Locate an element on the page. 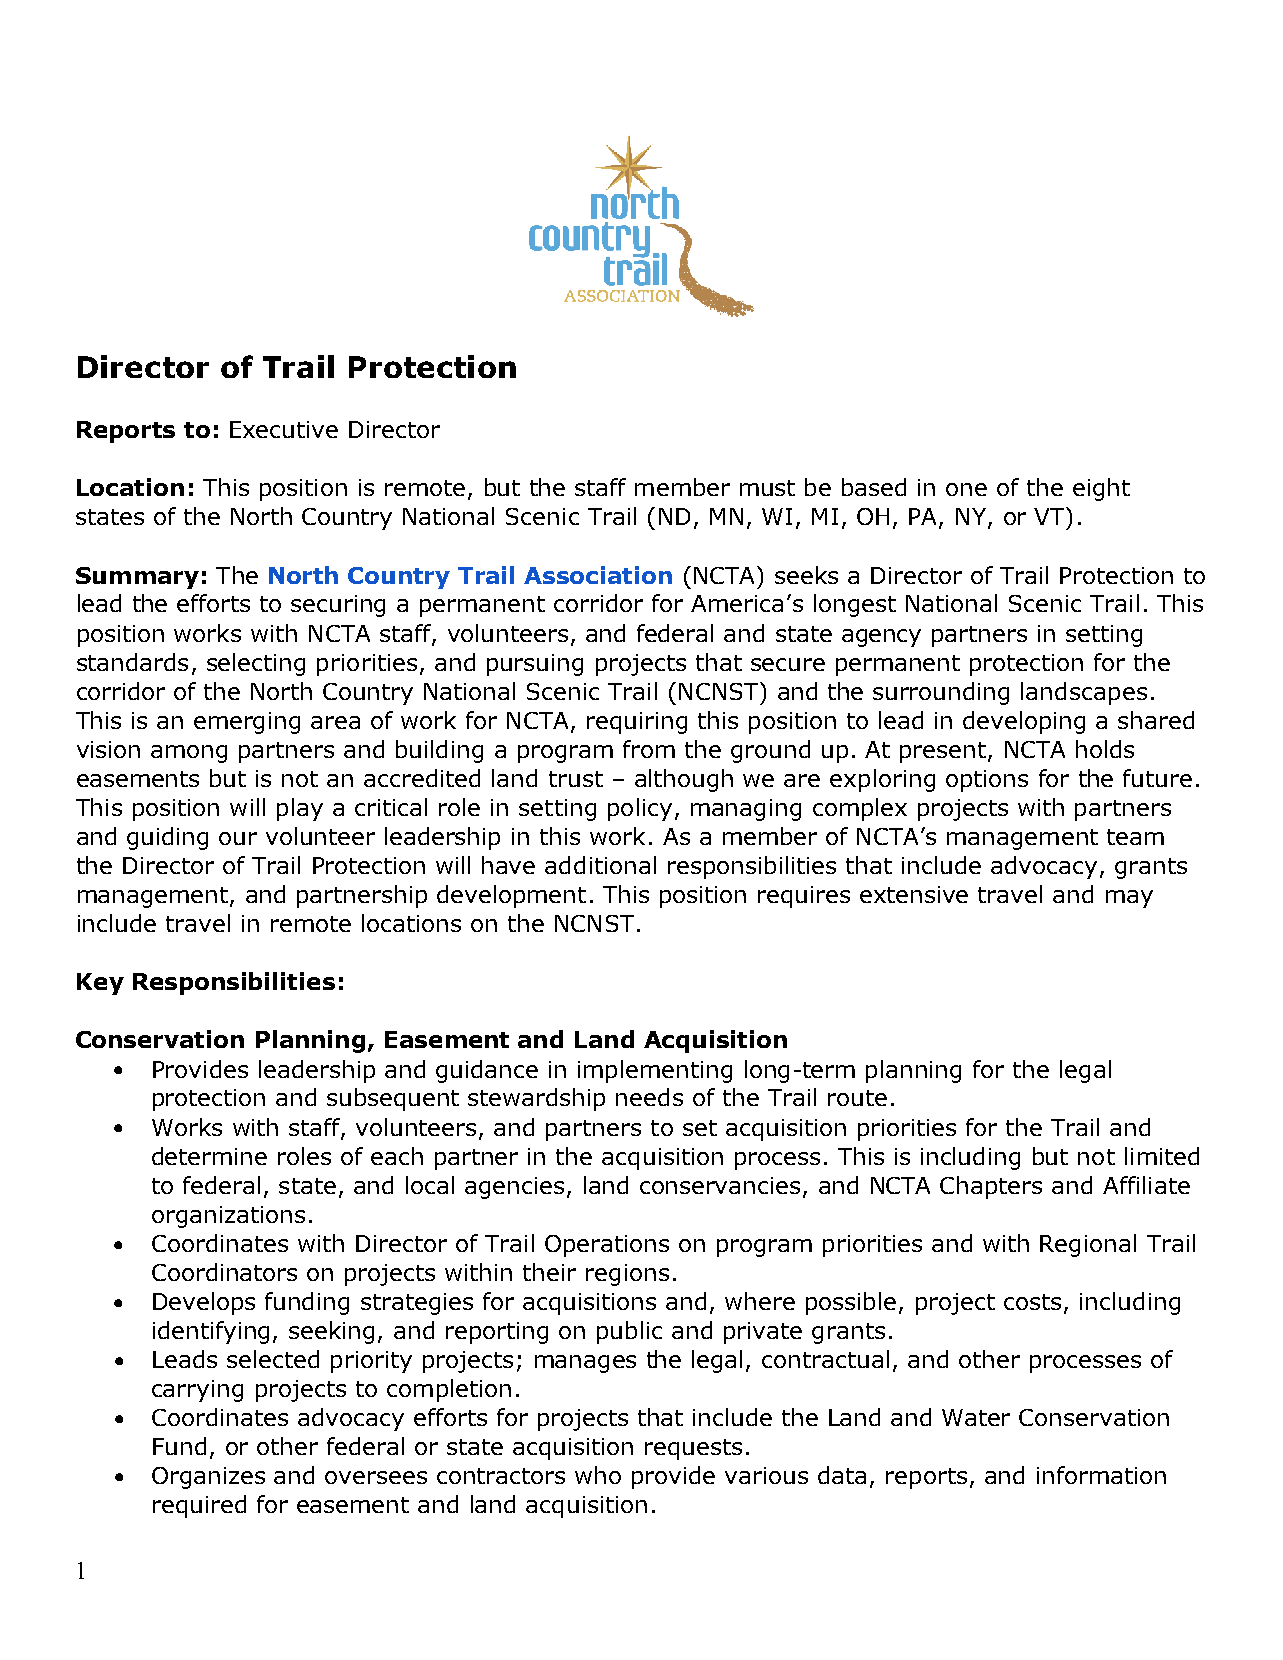 The width and height of the image is (1283, 1660). Organizes is located at coordinates (208, 1478).
